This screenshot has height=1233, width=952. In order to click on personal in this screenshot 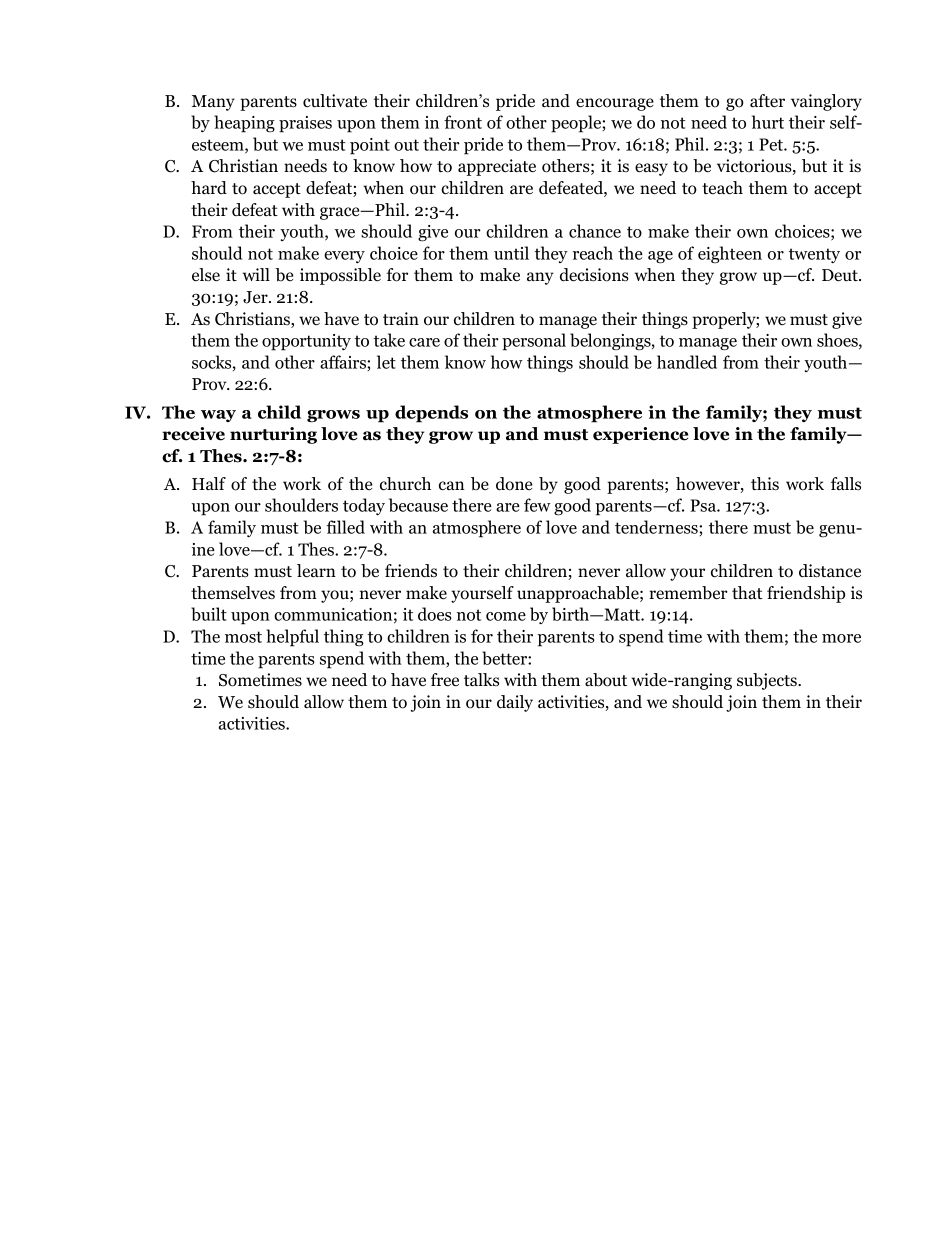, I will do `click(534, 342)`.
